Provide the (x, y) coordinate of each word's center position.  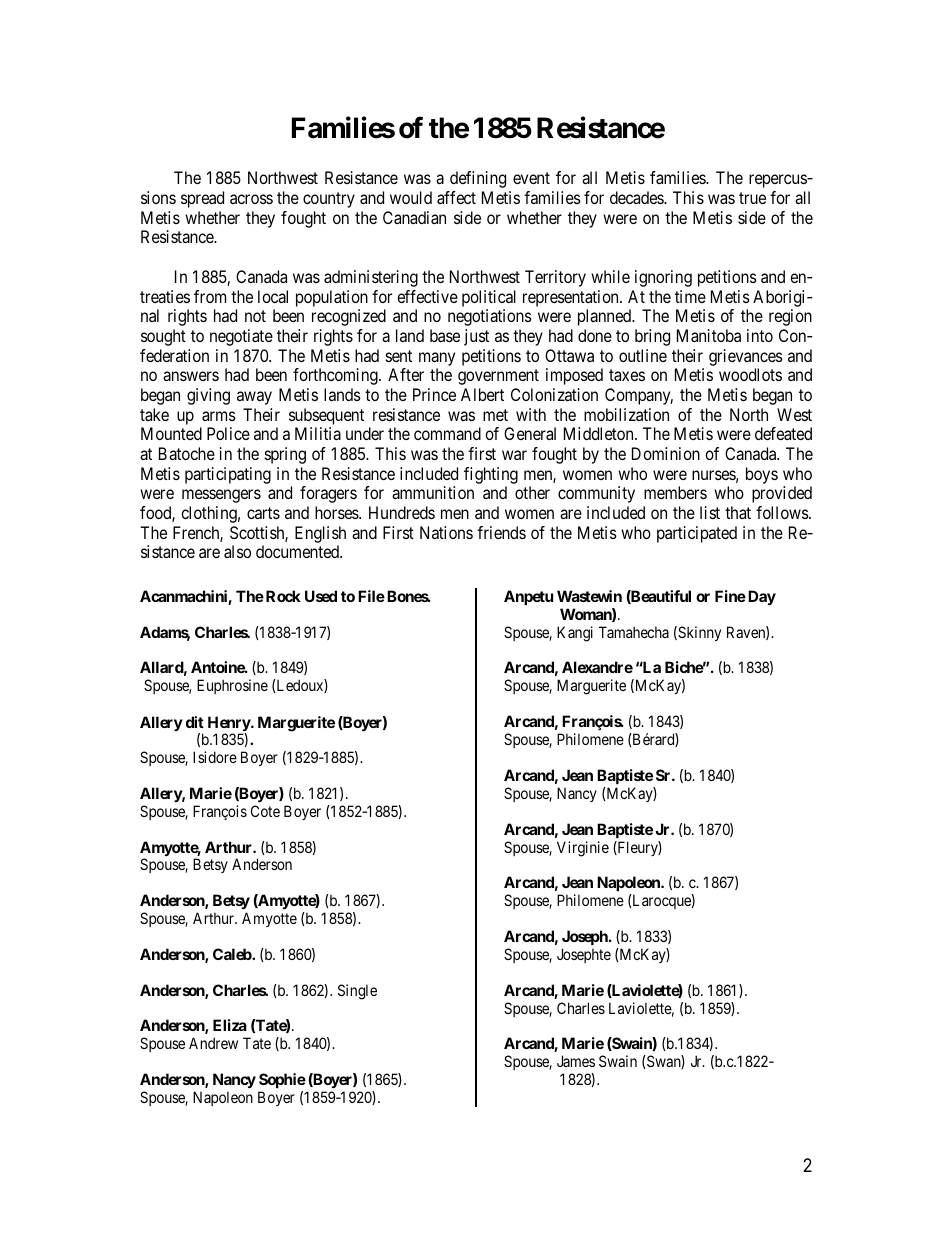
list (710, 512)
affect (456, 197)
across (251, 199)
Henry (230, 725)
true (752, 198)
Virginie (583, 849)
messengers (221, 496)
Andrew (213, 1043)
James (576, 1061)
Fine (730, 596)
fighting (491, 477)
